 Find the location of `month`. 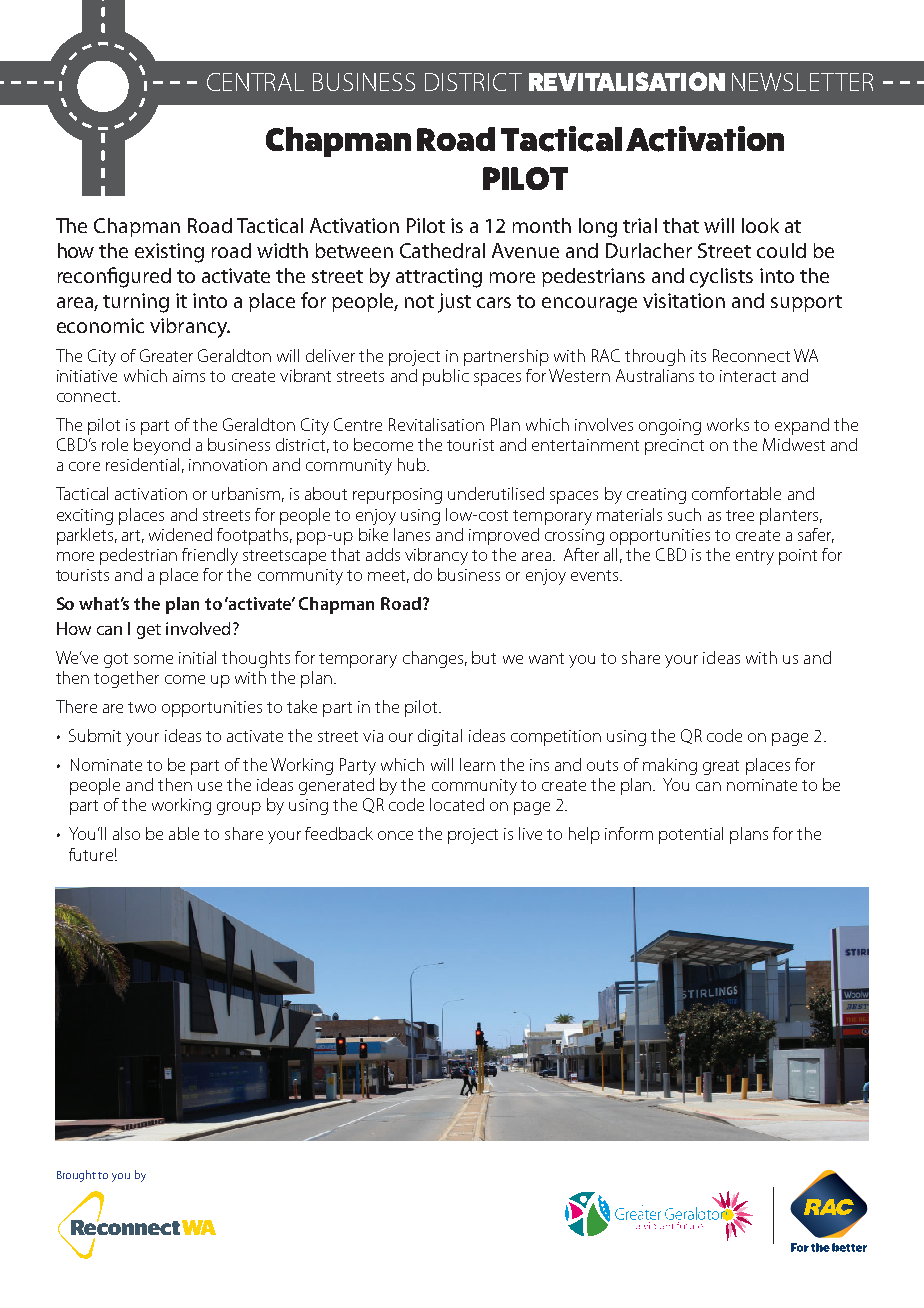

month is located at coordinates (542, 225).
